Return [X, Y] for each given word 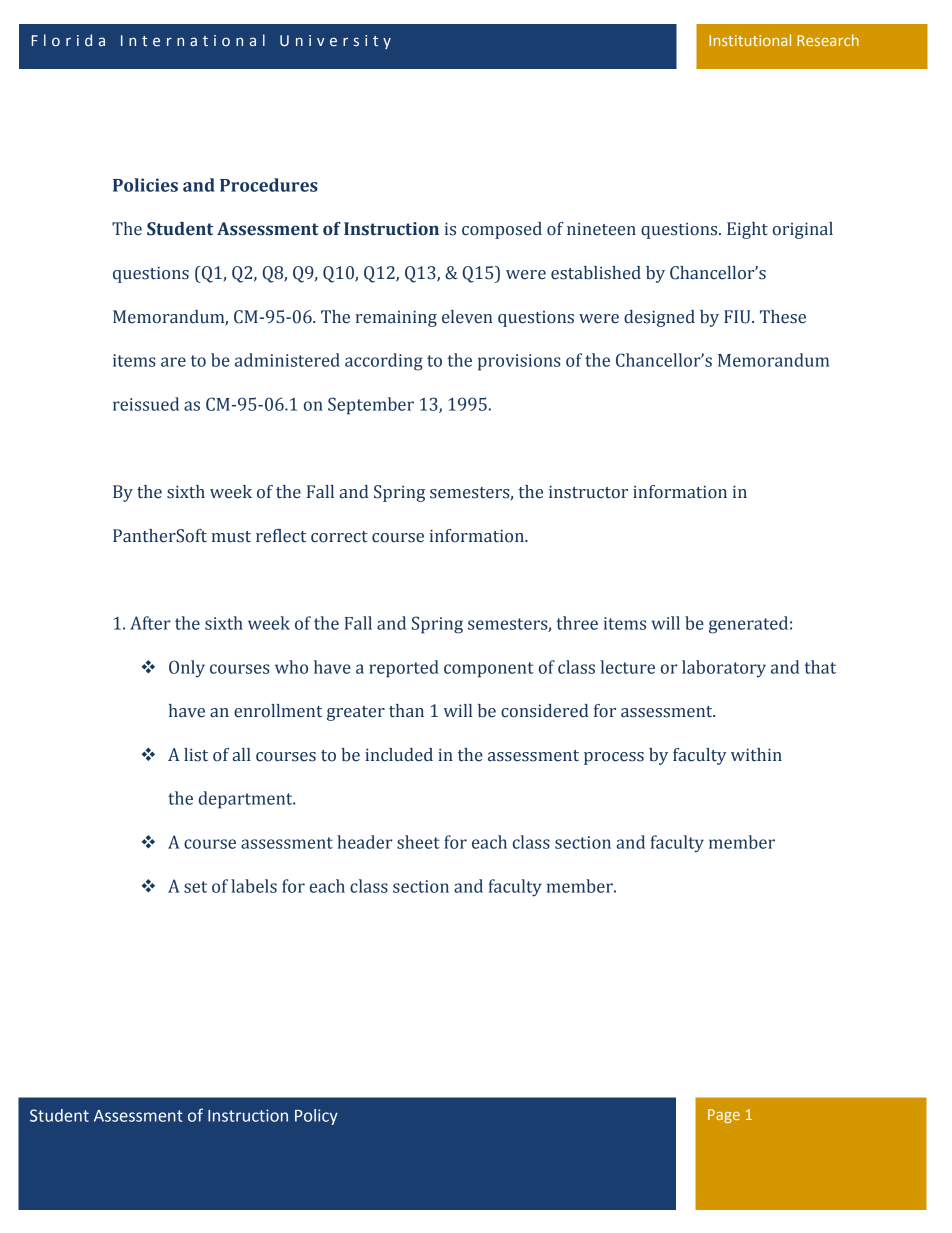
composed [502, 230]
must [231, 537]
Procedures [269, 185]
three [577, 623]
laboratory [724, 669]
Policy [316, 1117]
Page [724, 1116]
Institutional [750, 40]
